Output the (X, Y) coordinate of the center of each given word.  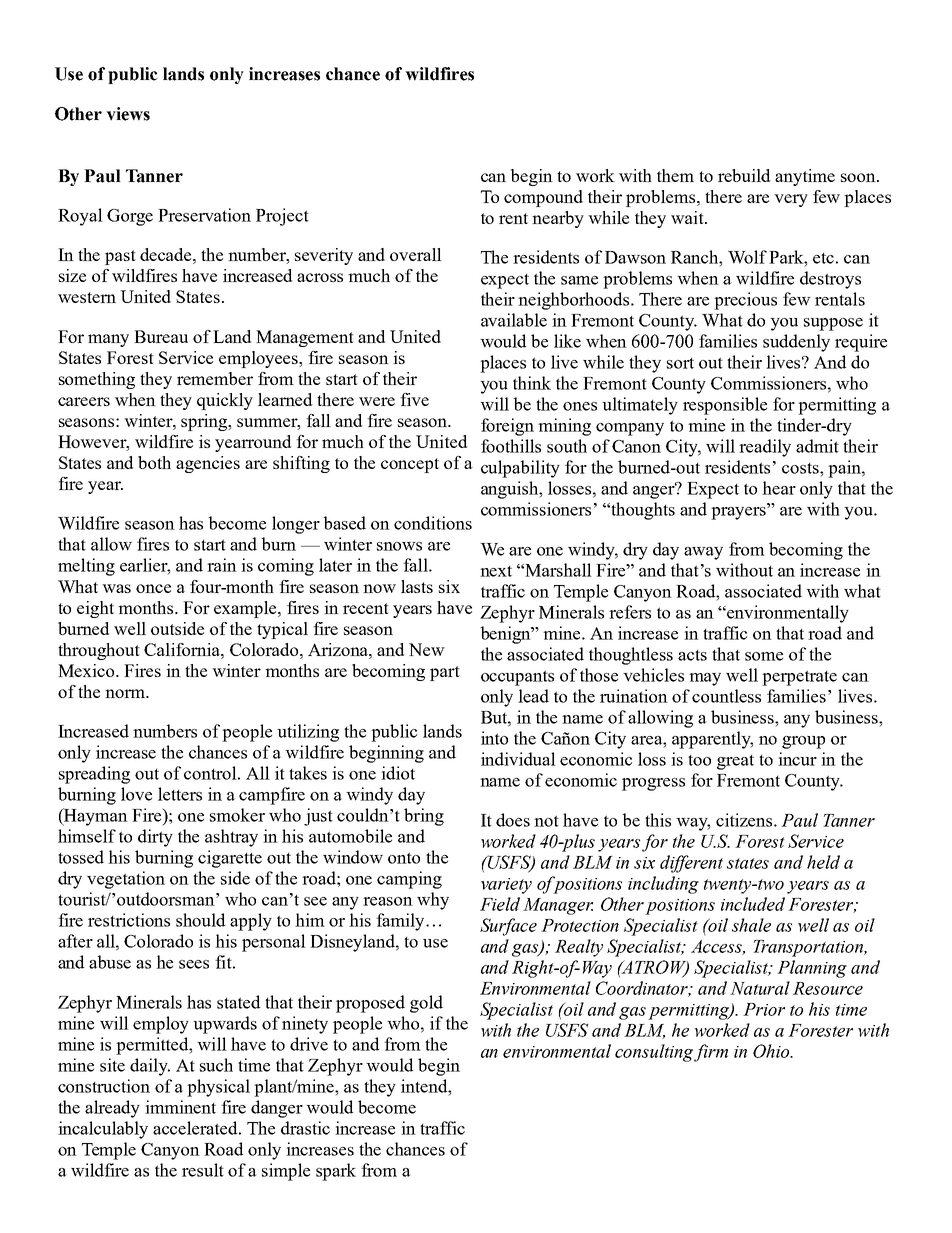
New (427, 649)
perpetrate (799, 678)
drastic (305, 1128)
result (203, 1170)
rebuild (744, 175)
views (128, 114)
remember (215, 378)
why (433, 901)
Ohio (772, 1051)
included (753, 904)
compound (543, 198)
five (414, 399)
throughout (99, 651)
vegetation (126, 880)
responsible (725, 406)
